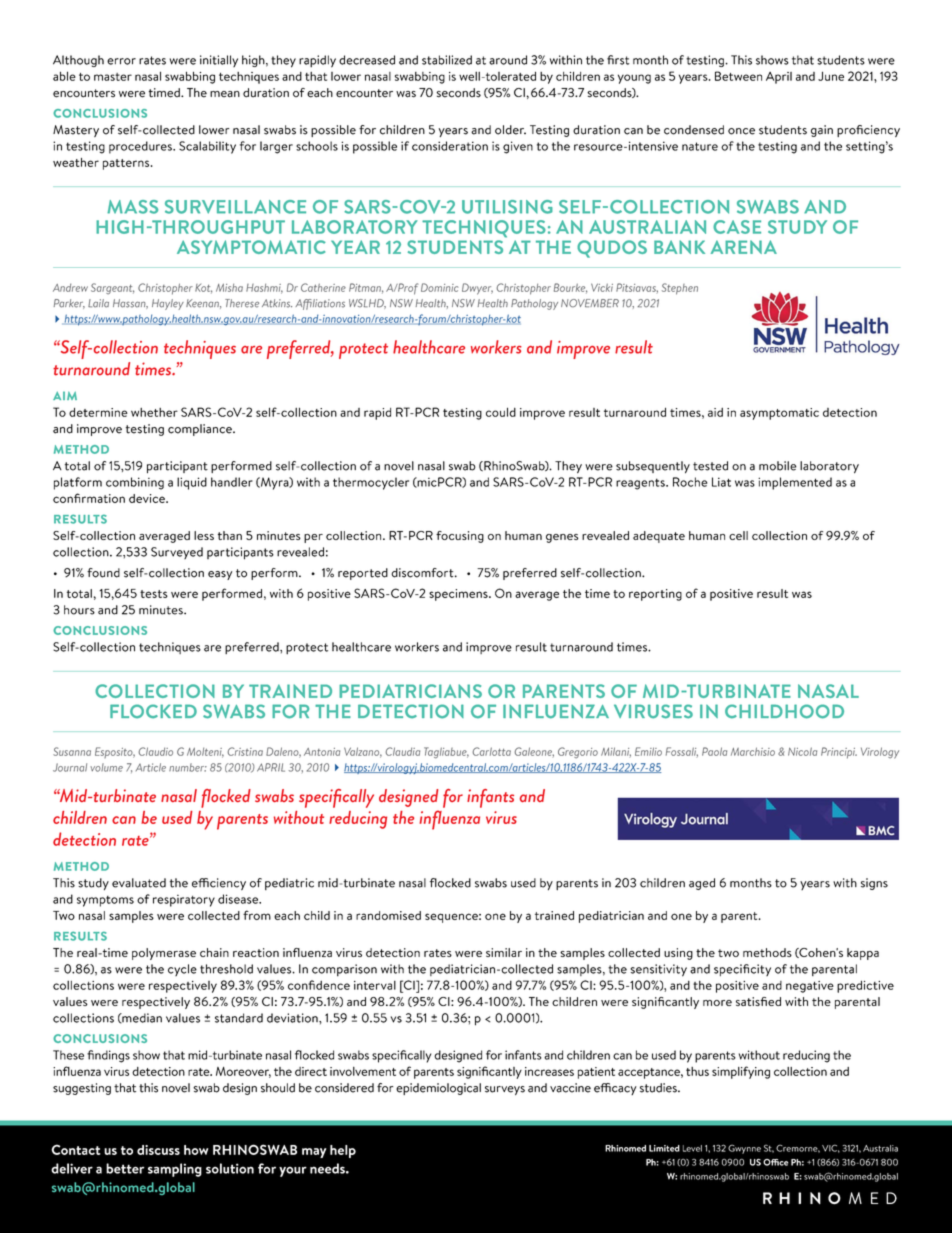  Describe the element at coordinates (121, 61) in the image. I see `error` at that location.
